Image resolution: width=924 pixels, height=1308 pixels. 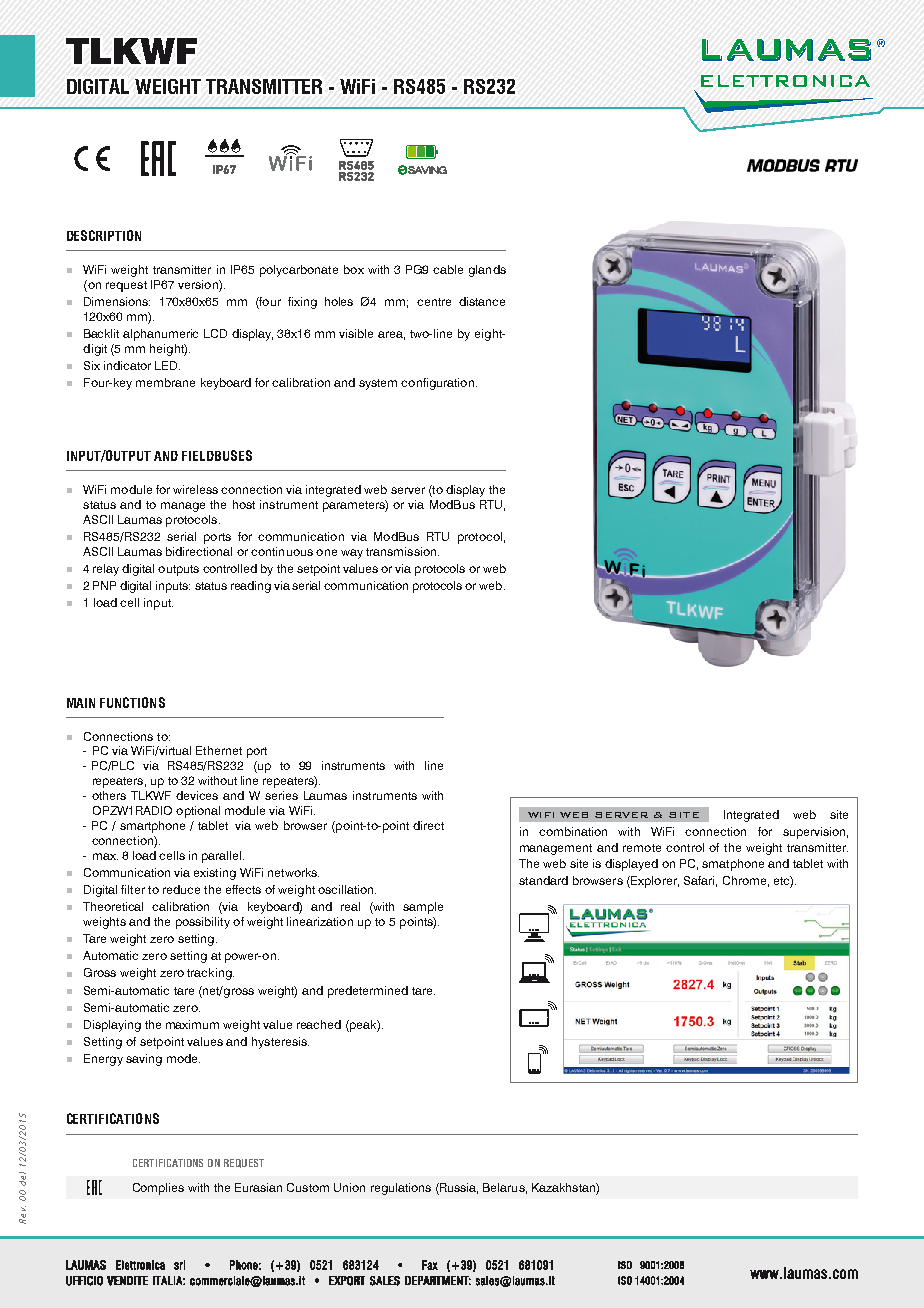 What do you see at coordinates (117, 301) in the screenshot?
I see `Dimensions` at bounding box center [117, 301].
